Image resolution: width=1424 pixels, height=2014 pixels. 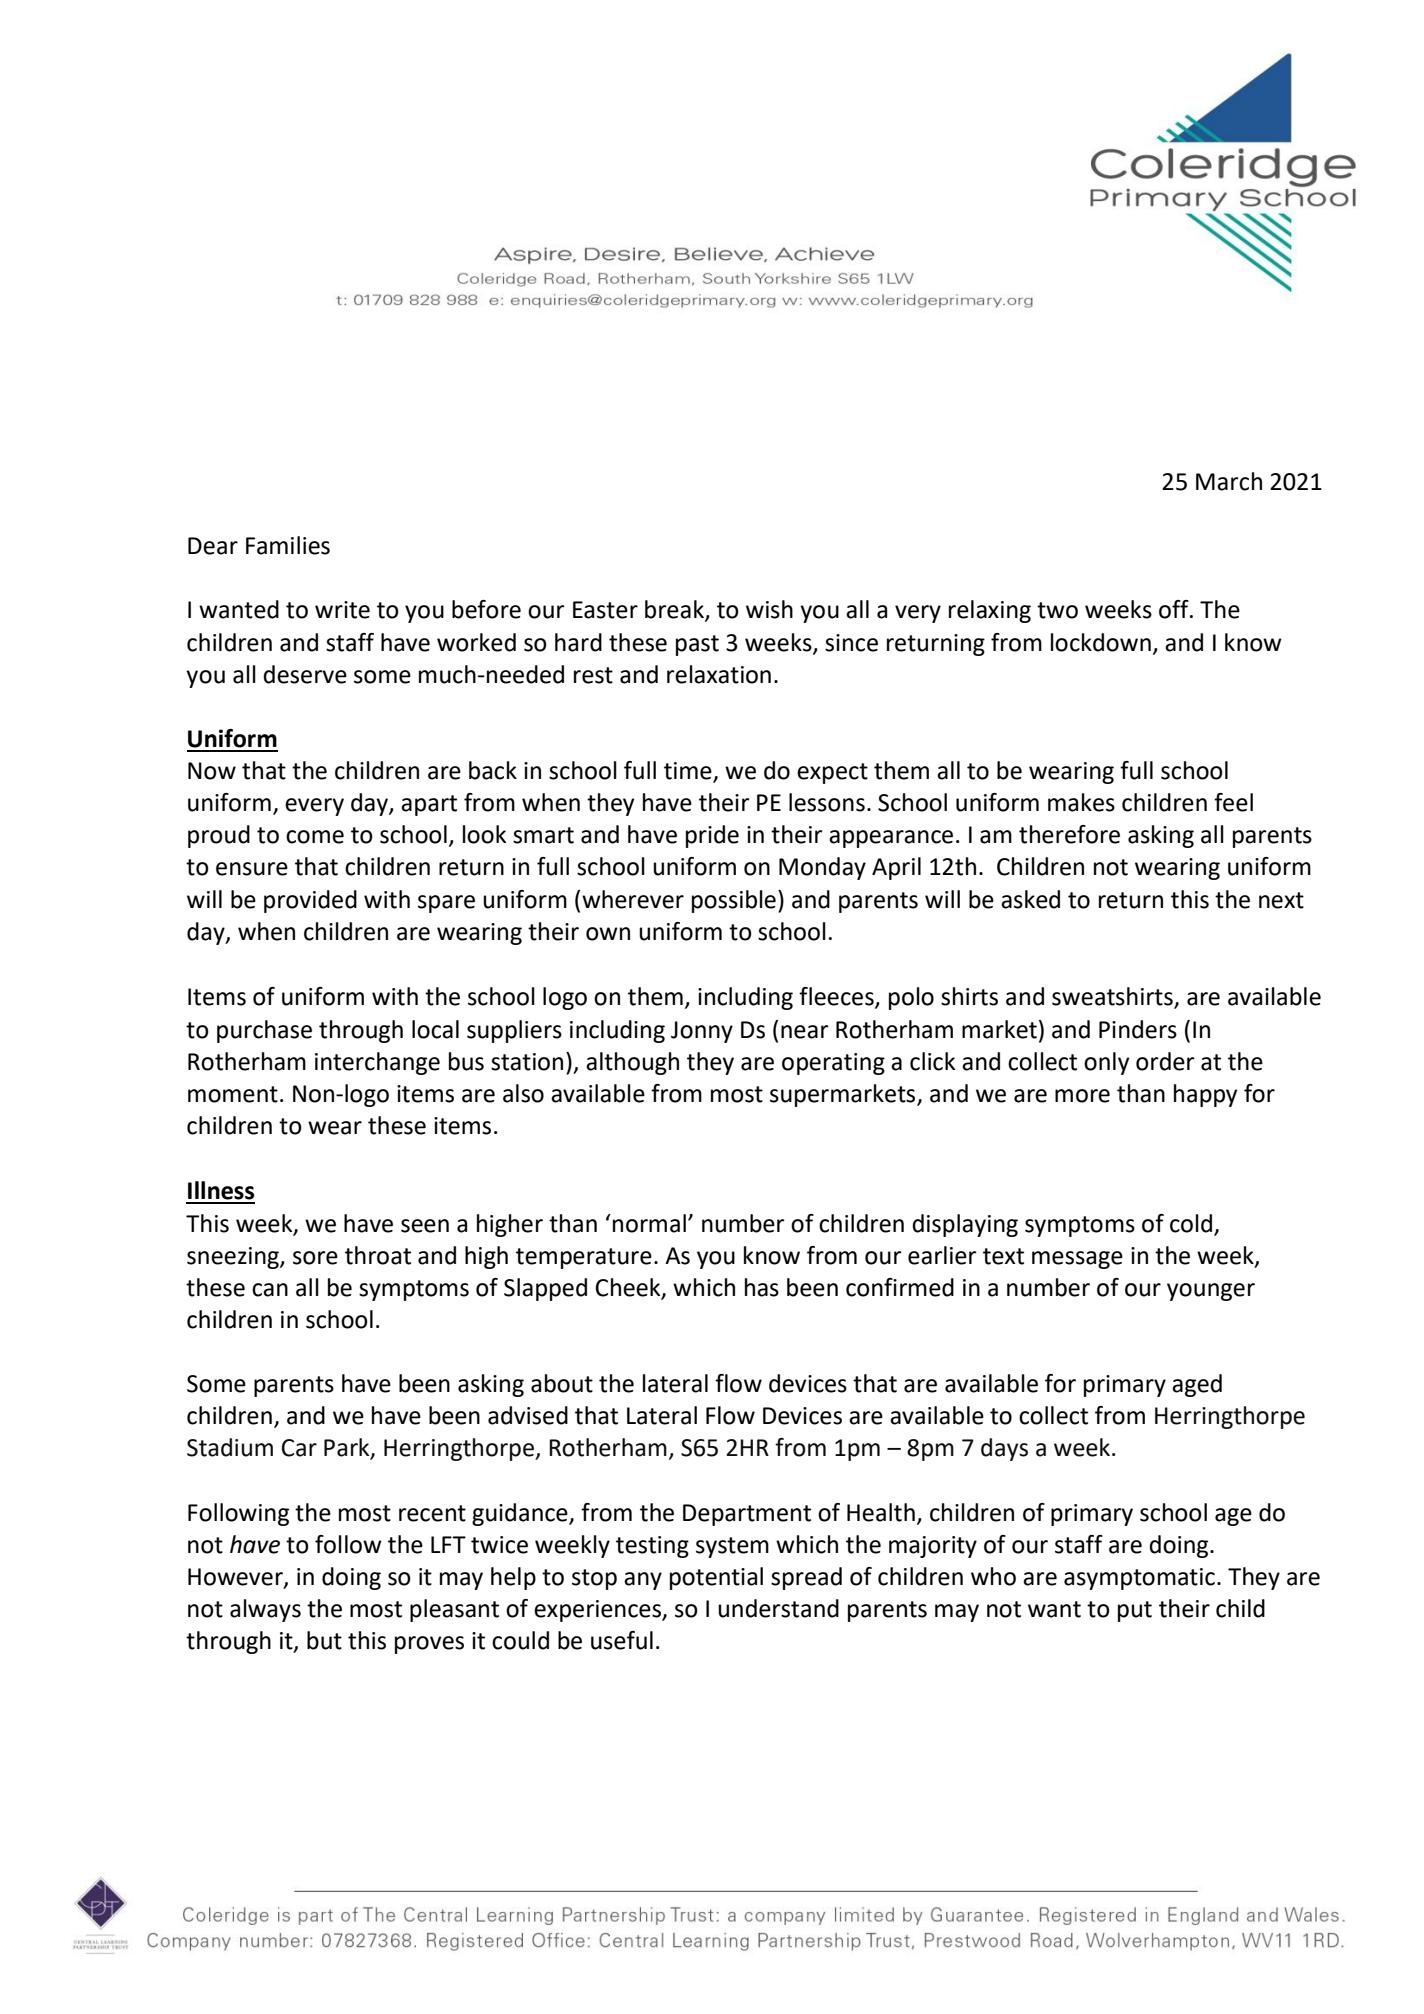 What do you see at coordinates (377, 1063) in the screenshot?
I see `interchange` at bounding box center [377, 1063].
